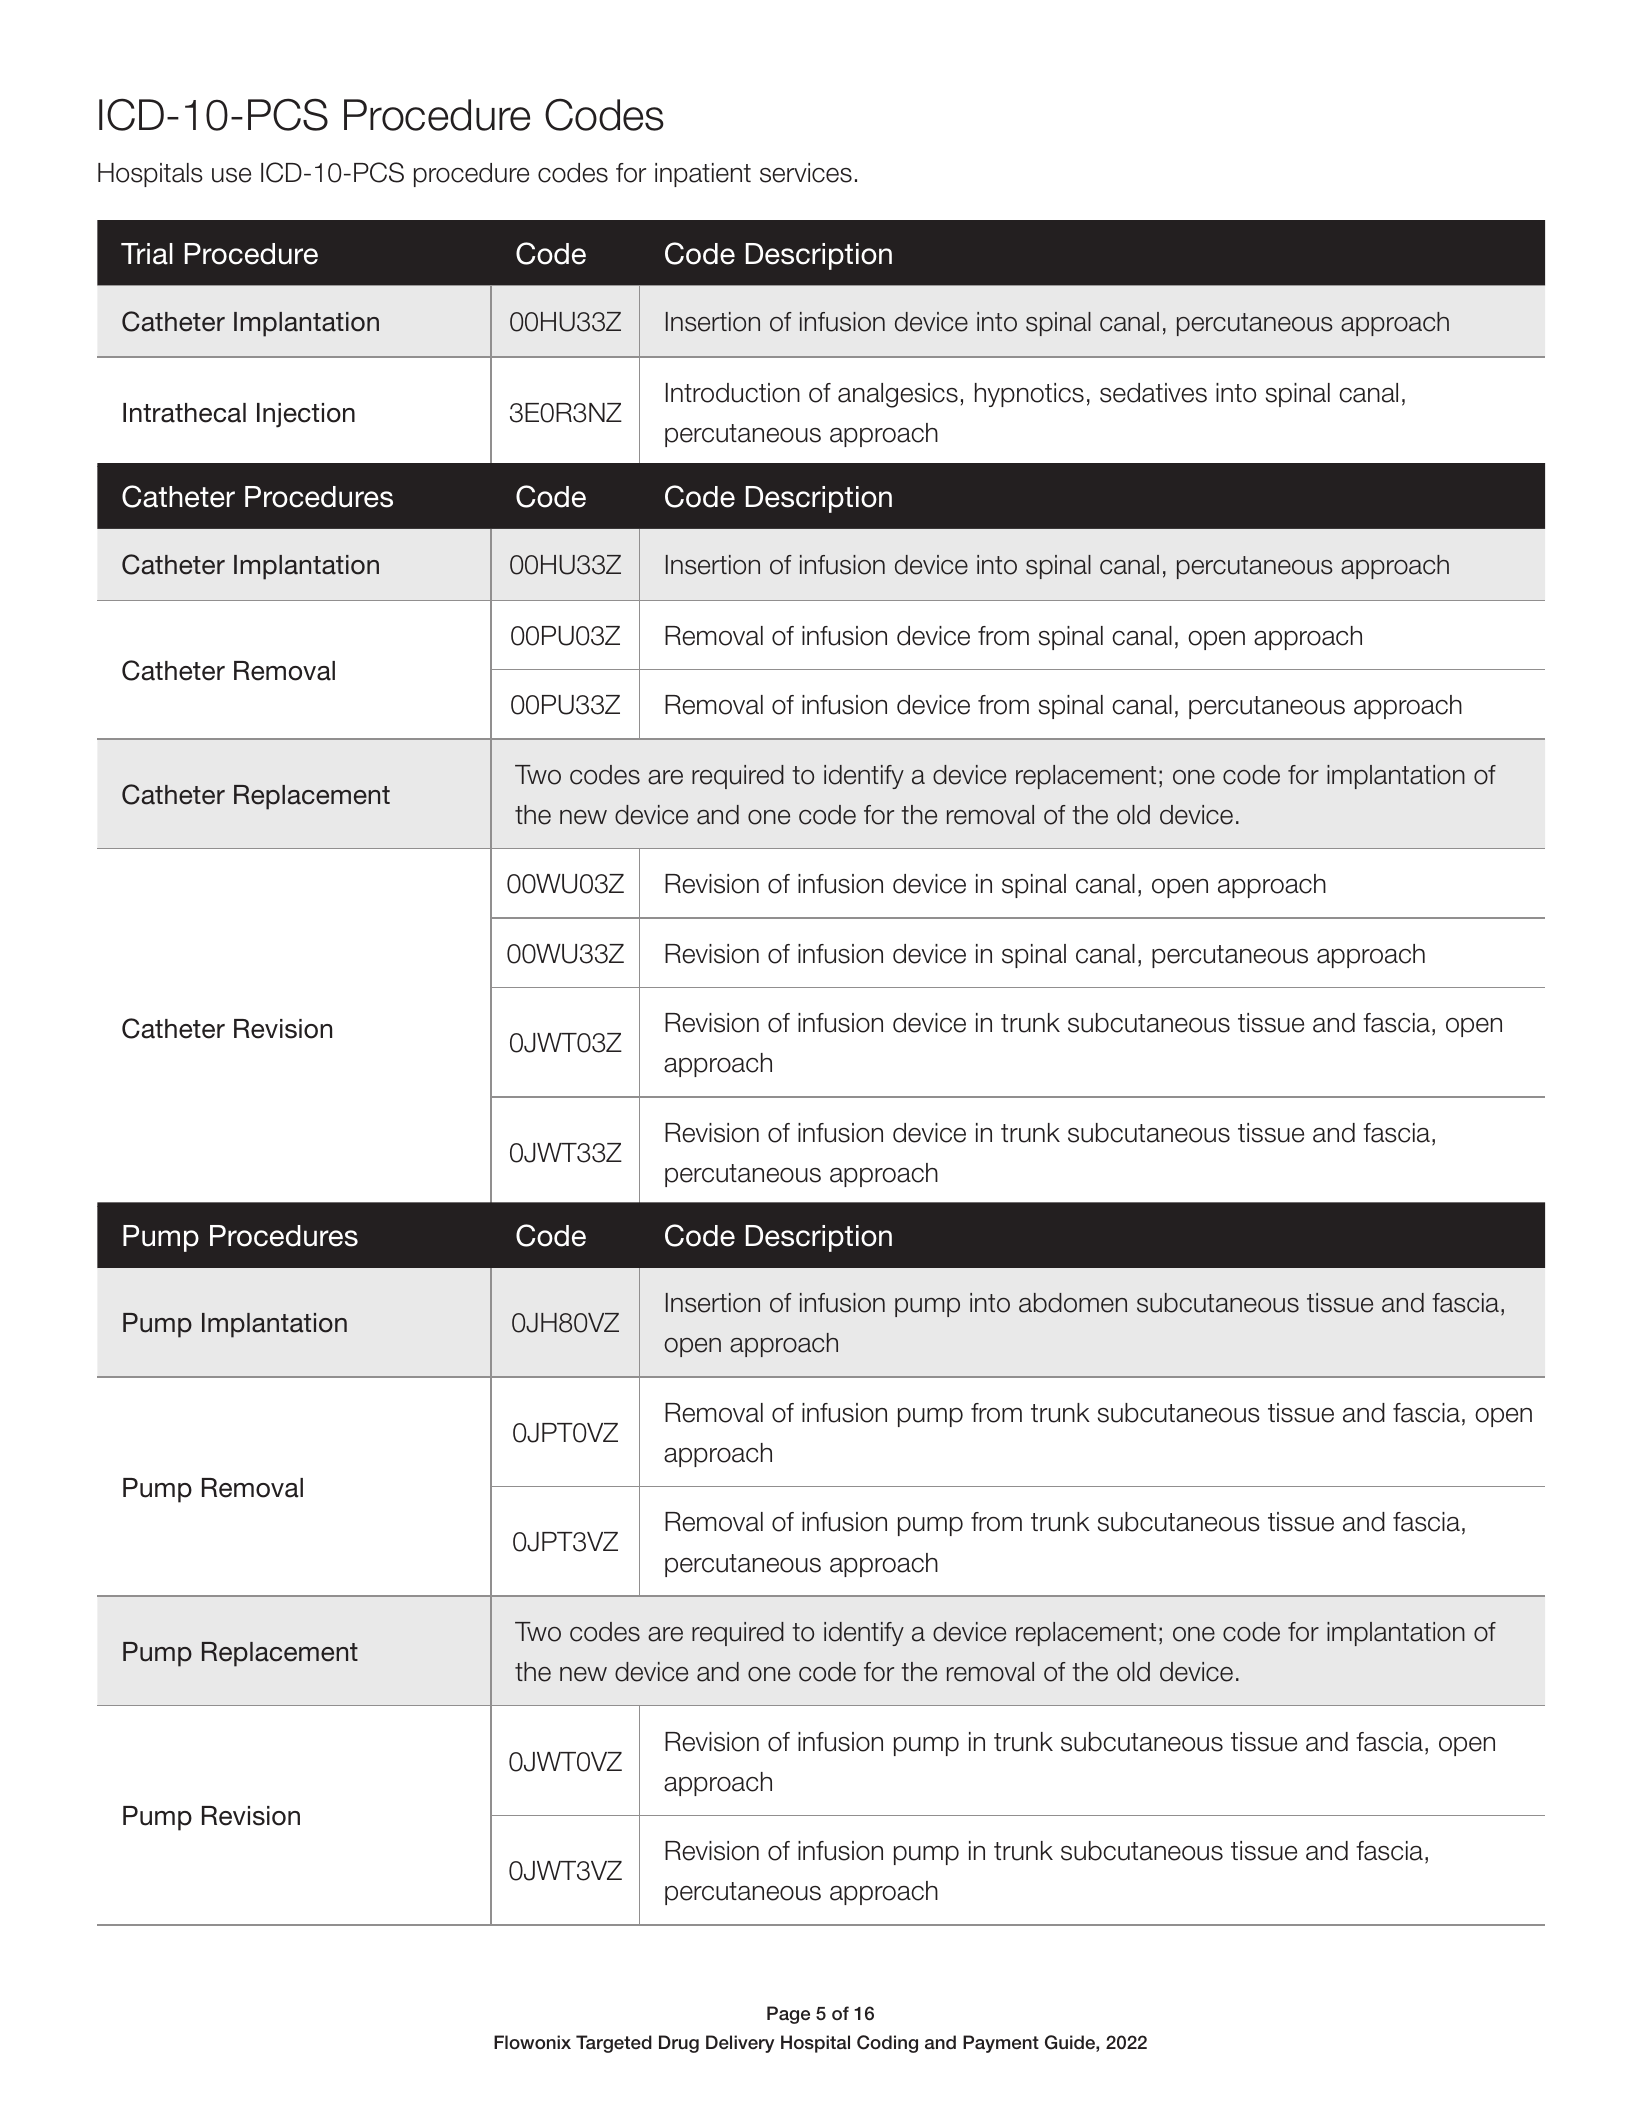 Image resolution: width=1641 pixels, height=2123 pixels. Describe the element at coordinates (1029, 395) in the screenshot. I see `hypnotics` at that location.
